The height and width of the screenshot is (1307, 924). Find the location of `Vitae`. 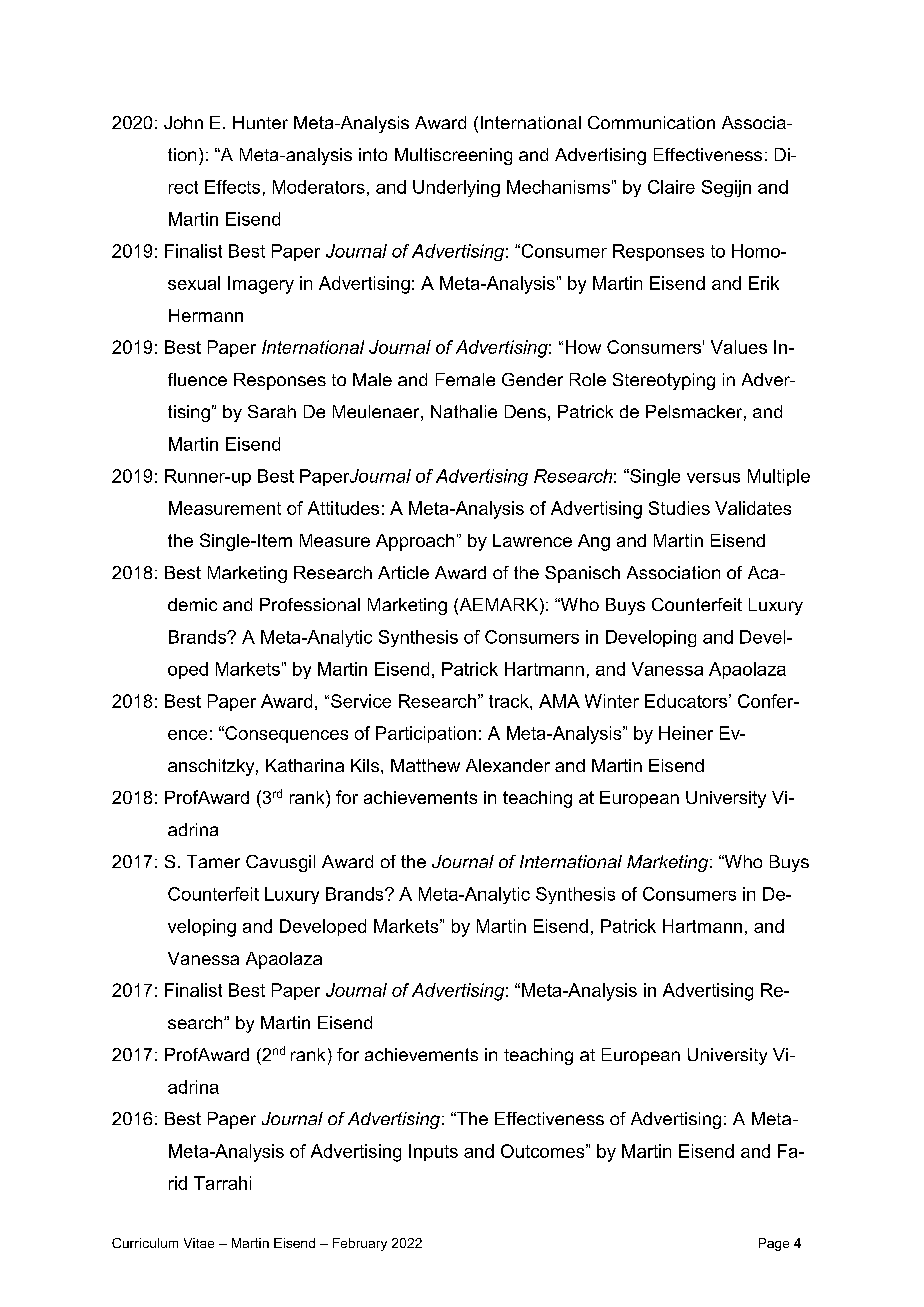

Vitae is located at coordinates (199, 1243).
